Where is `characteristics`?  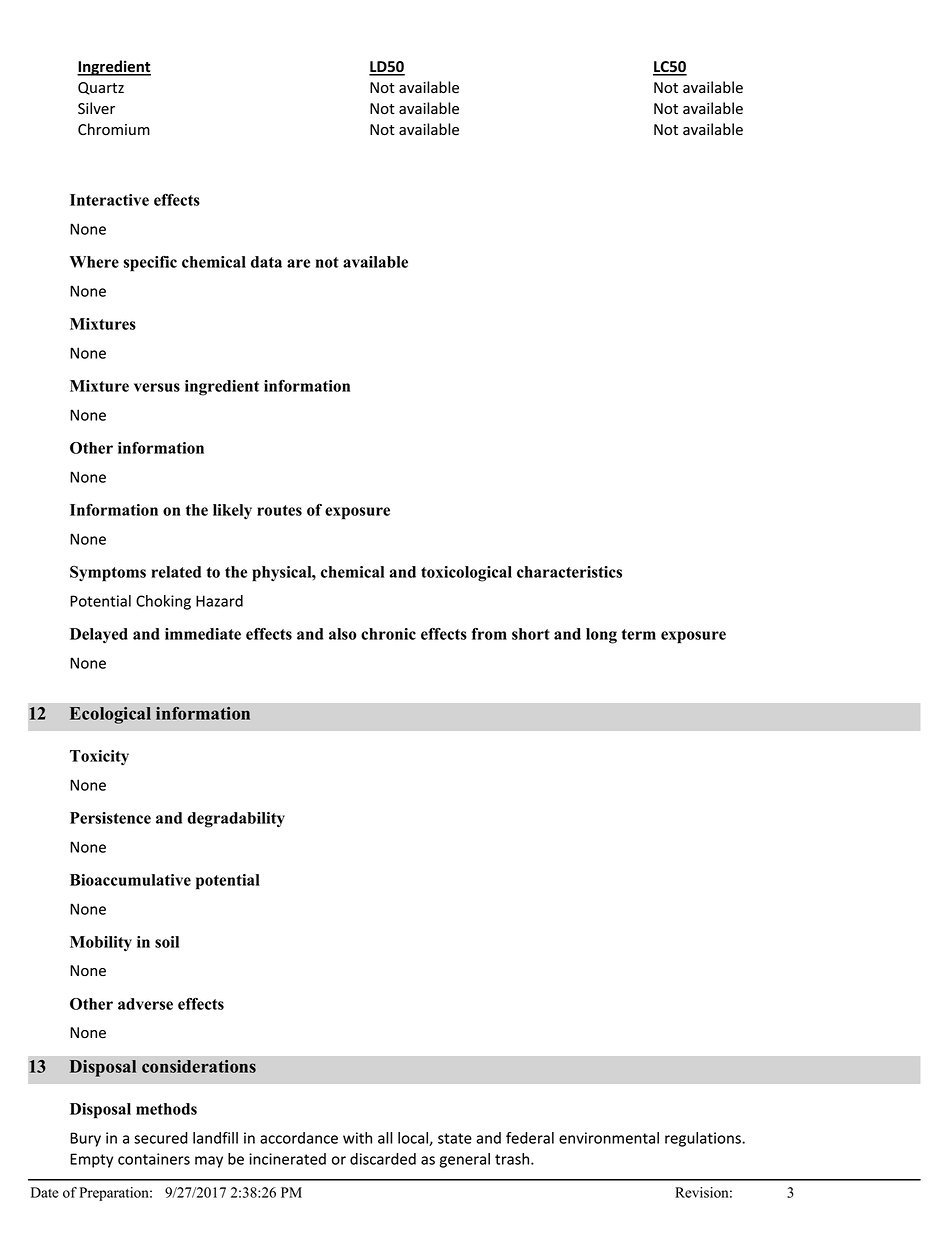
characteristics is located at coordinates (569, 572).
